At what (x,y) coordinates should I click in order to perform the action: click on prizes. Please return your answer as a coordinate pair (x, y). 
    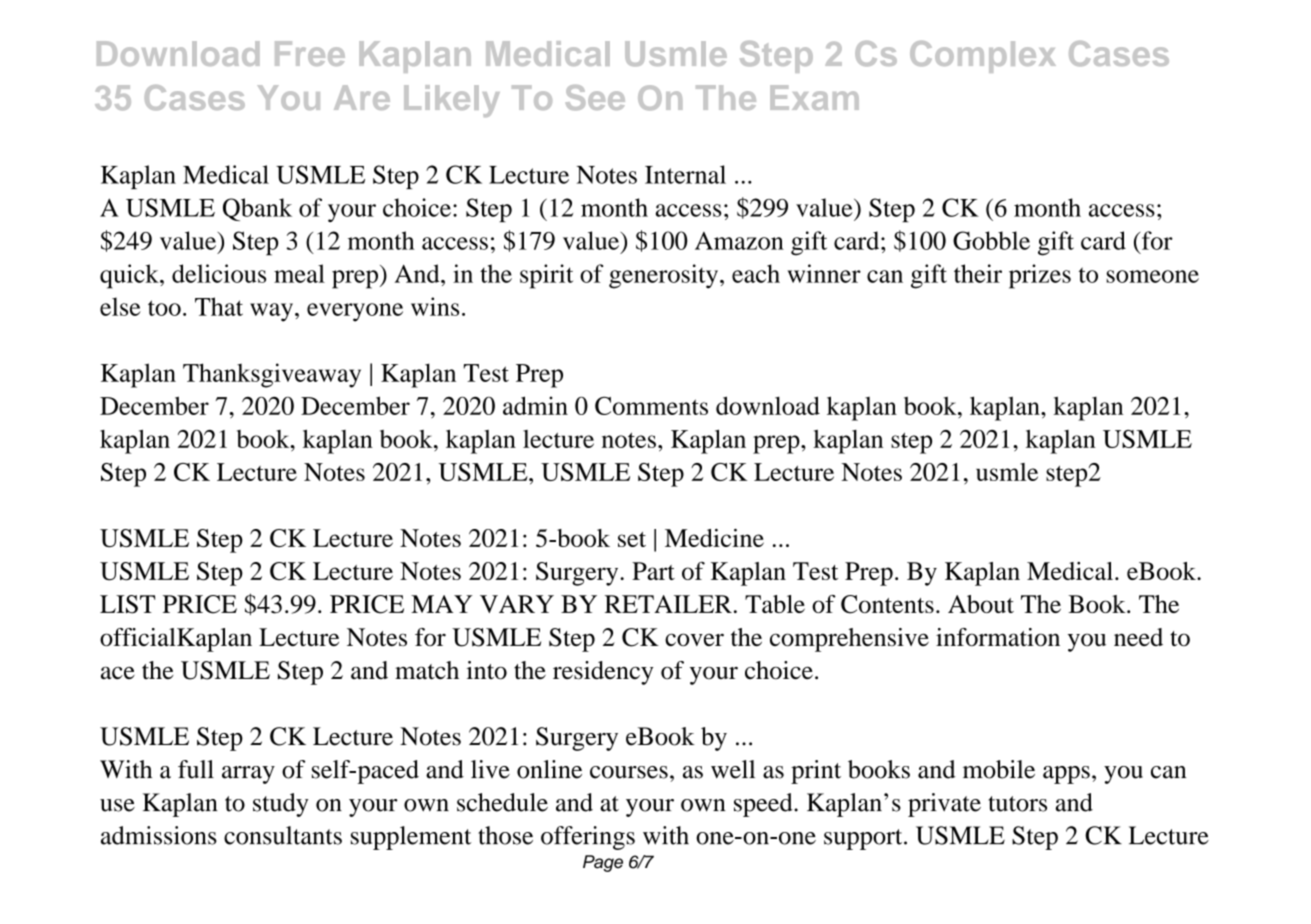
    Looking at the image, I should click on (1040, 276).
